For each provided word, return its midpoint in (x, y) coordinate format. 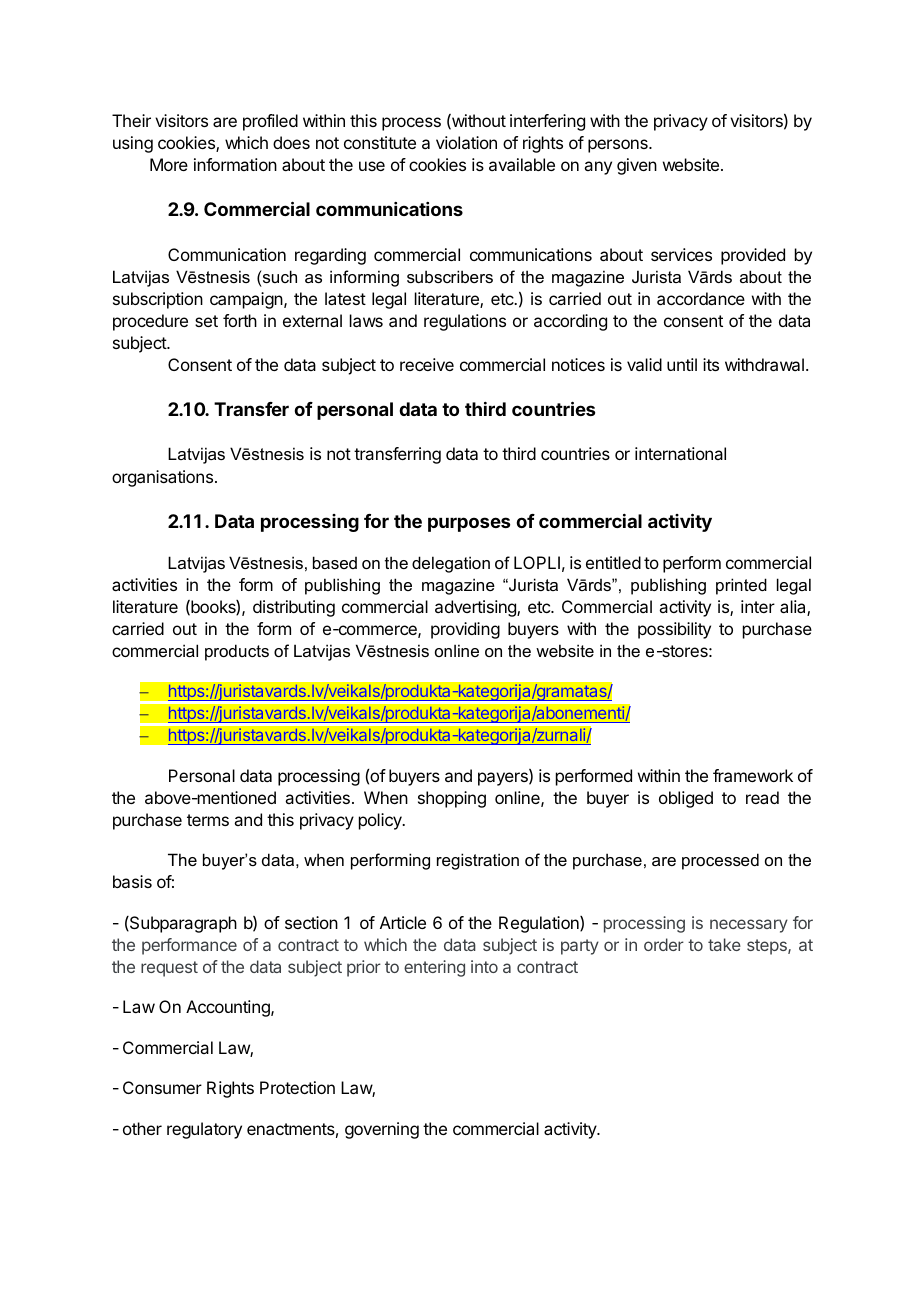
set (206, 321)
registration (478, 861)
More (169, 164)
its (711, 364)
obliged (686, 799)
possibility (674, 630)
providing (465, 630)
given (637, 166)
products (237, 652)
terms (208, 820)
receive (427, 364)
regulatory (204, 1130)
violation (466, 142)
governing (382, 1130)
